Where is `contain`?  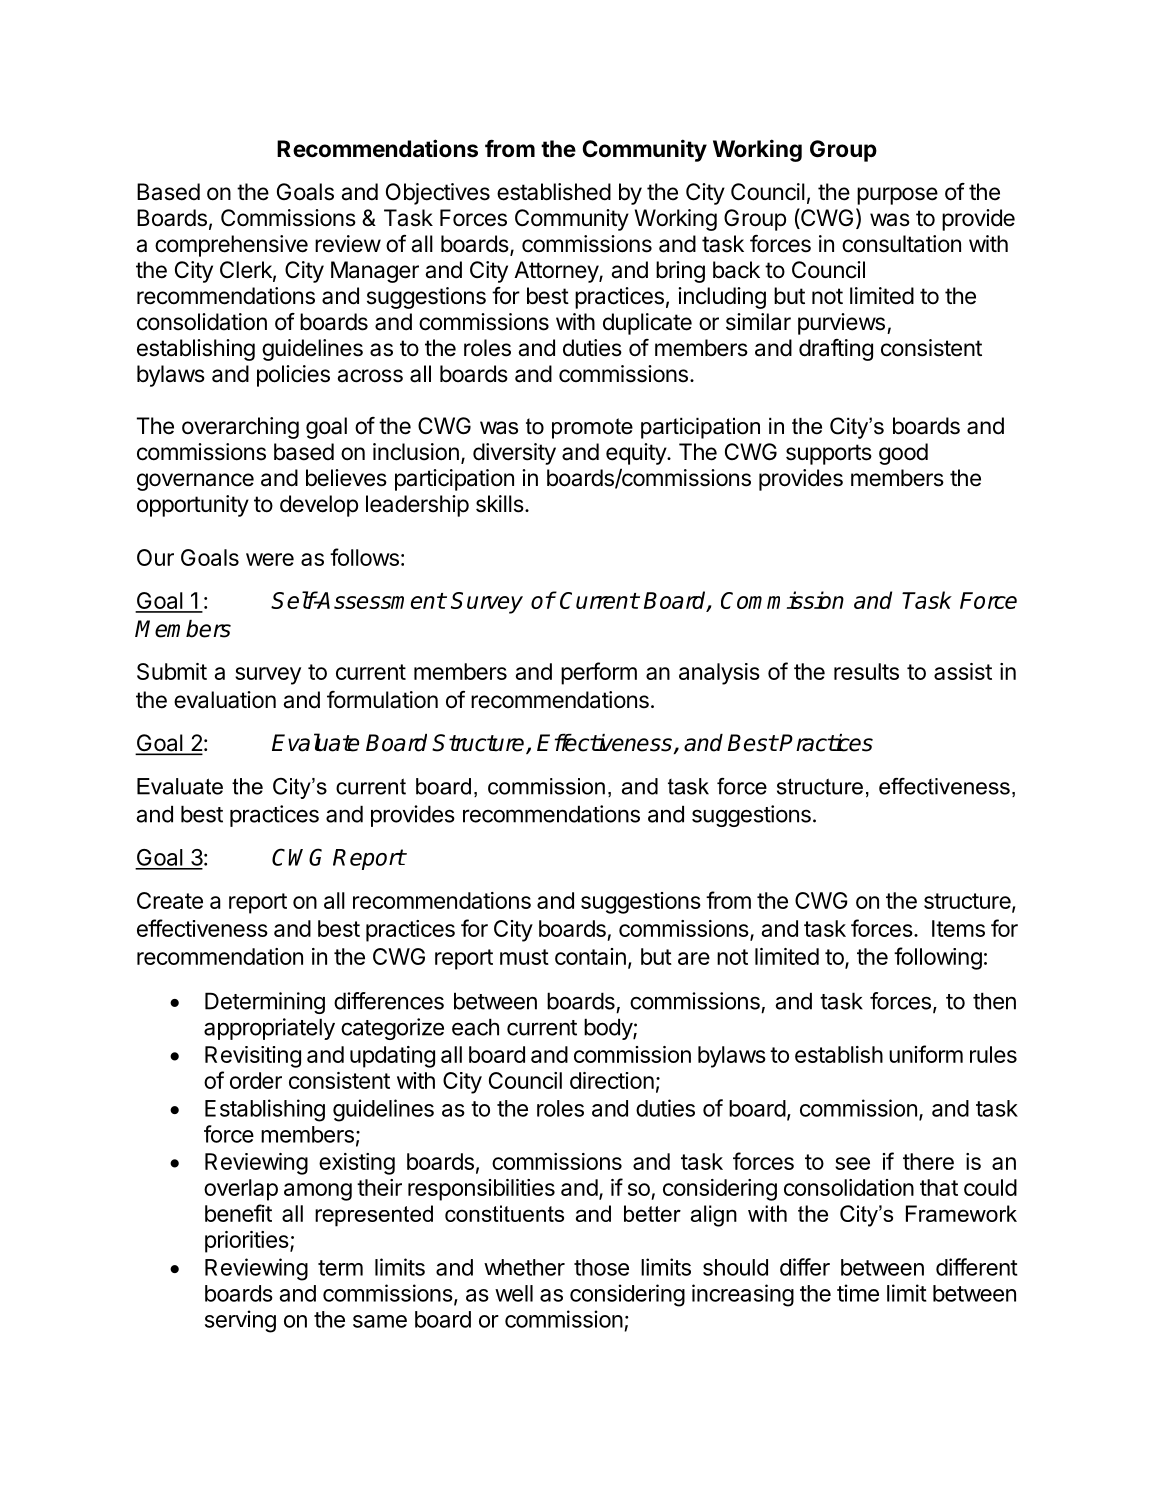
contain is located at coordinates (590, 956).
